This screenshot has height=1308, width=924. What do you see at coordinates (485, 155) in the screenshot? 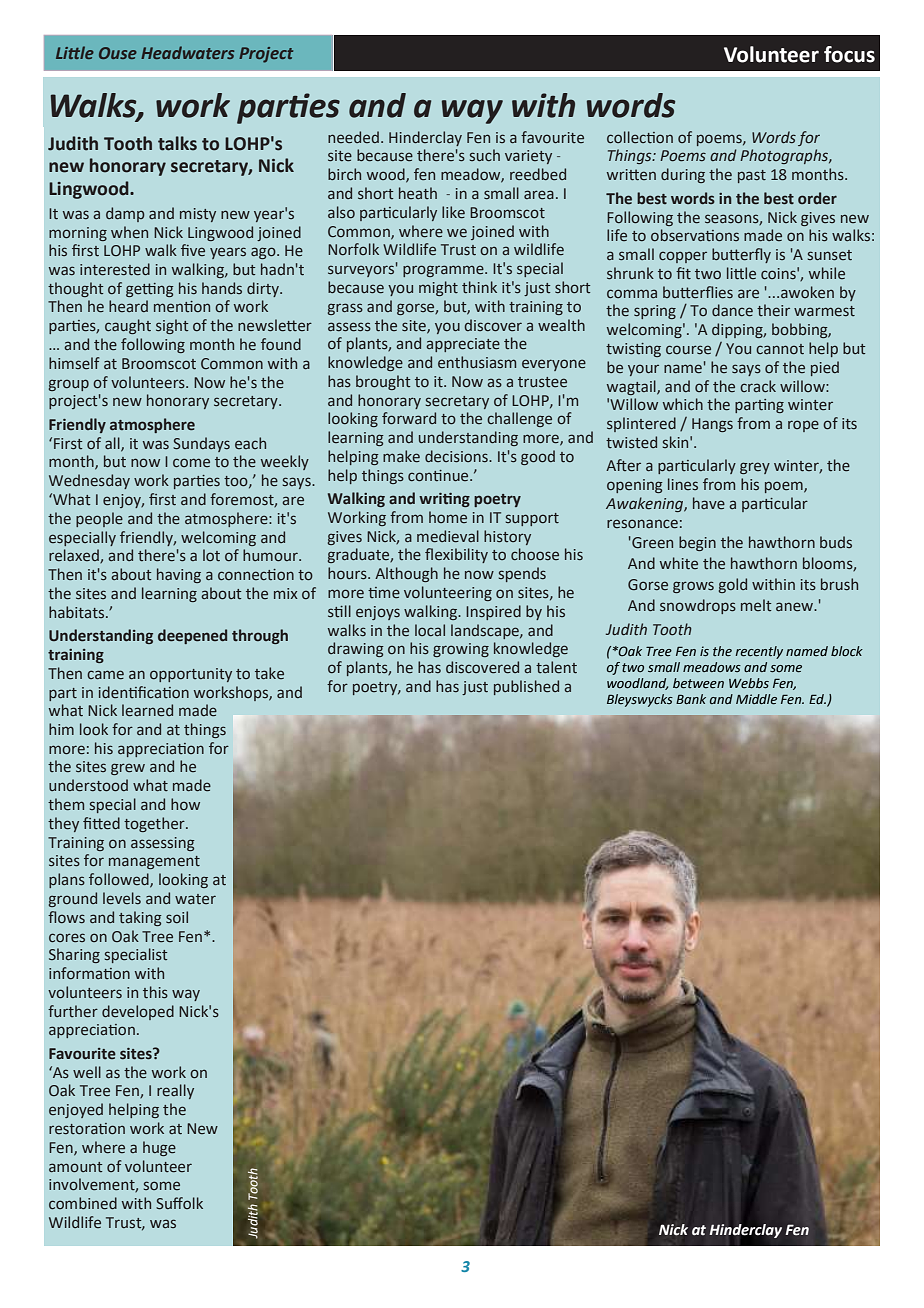
I see `such` at bounding box center [485, 155].
